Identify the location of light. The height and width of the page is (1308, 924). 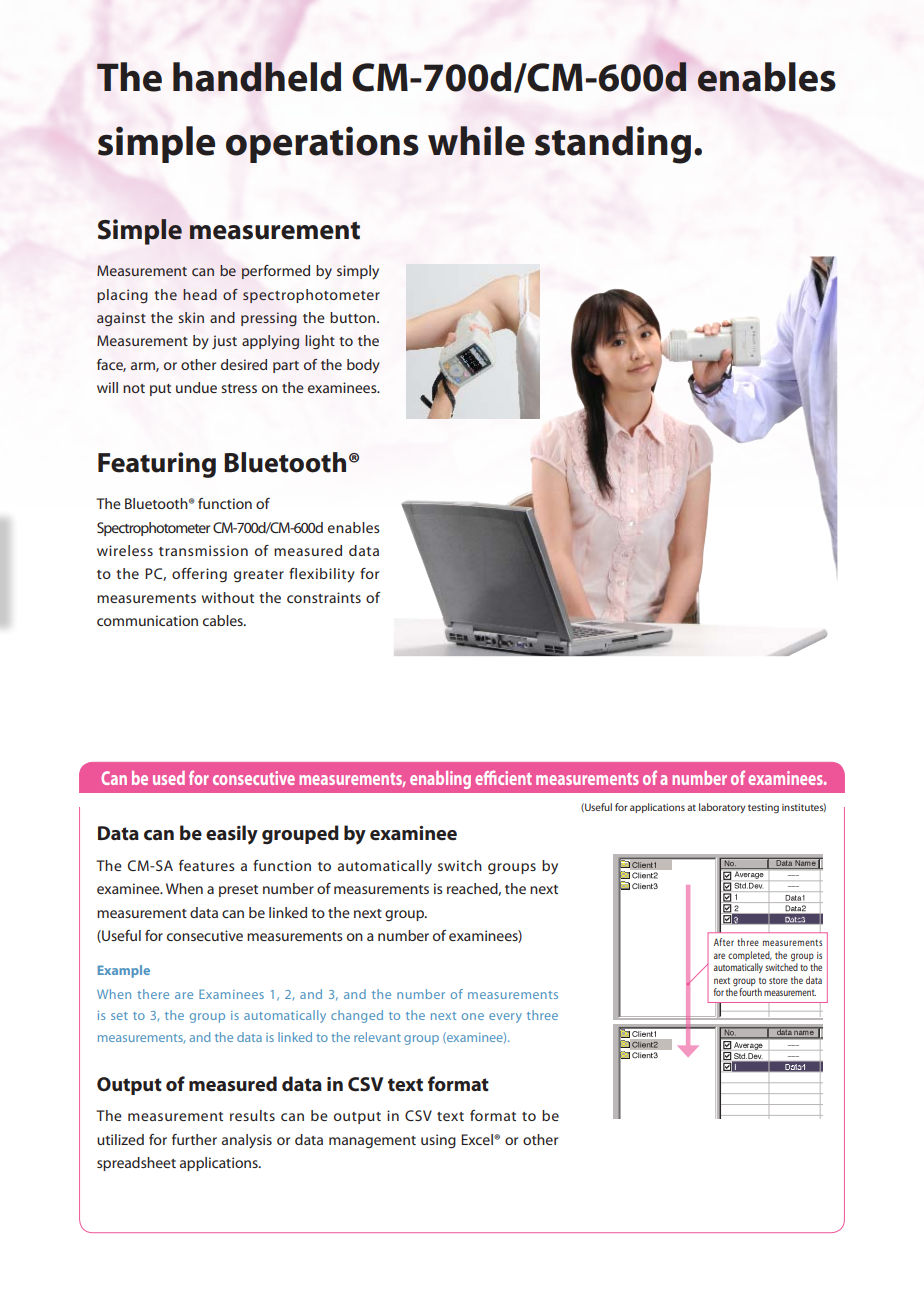
(320, 342).
